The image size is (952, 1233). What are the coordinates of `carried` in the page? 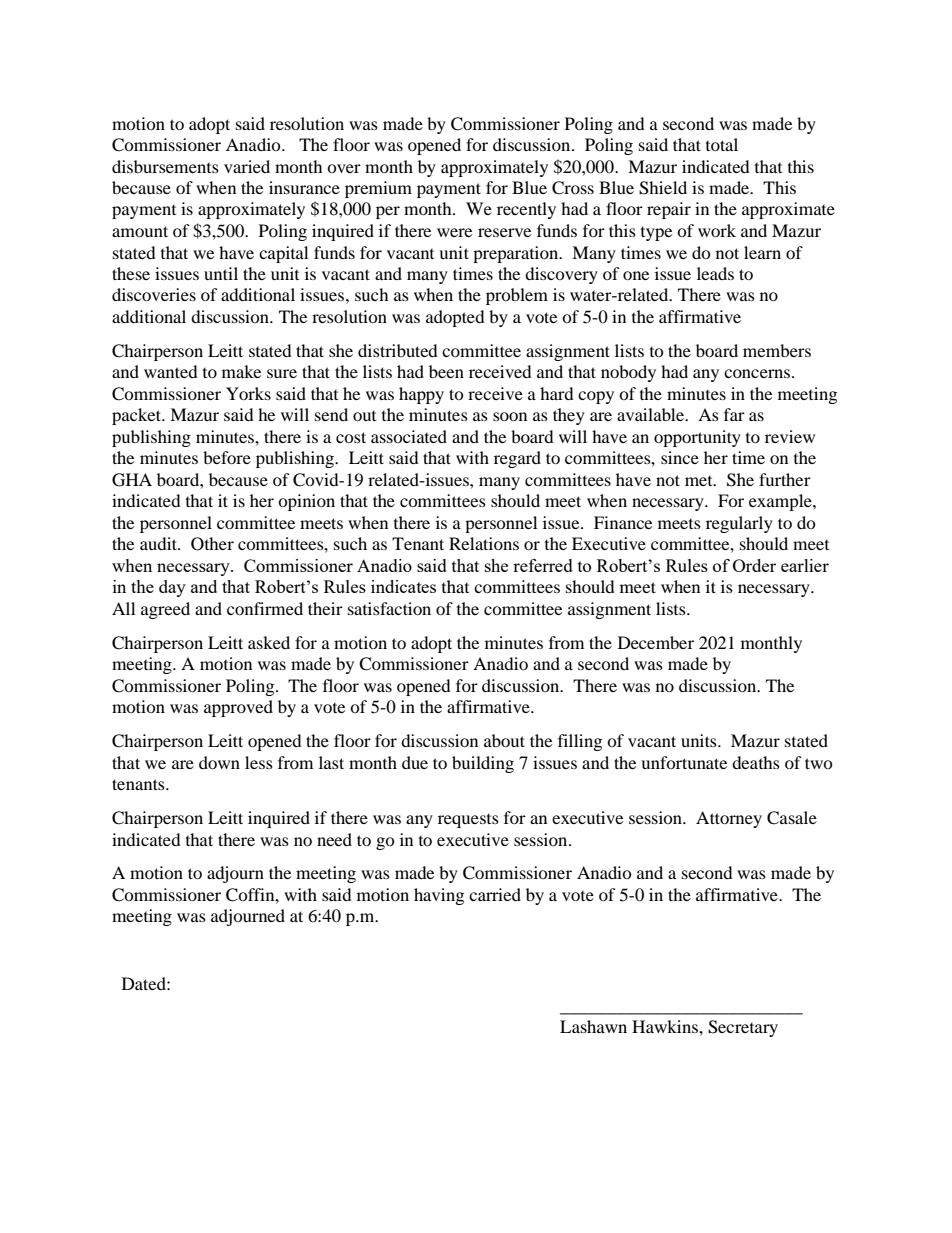 It's located at (495, 894).
